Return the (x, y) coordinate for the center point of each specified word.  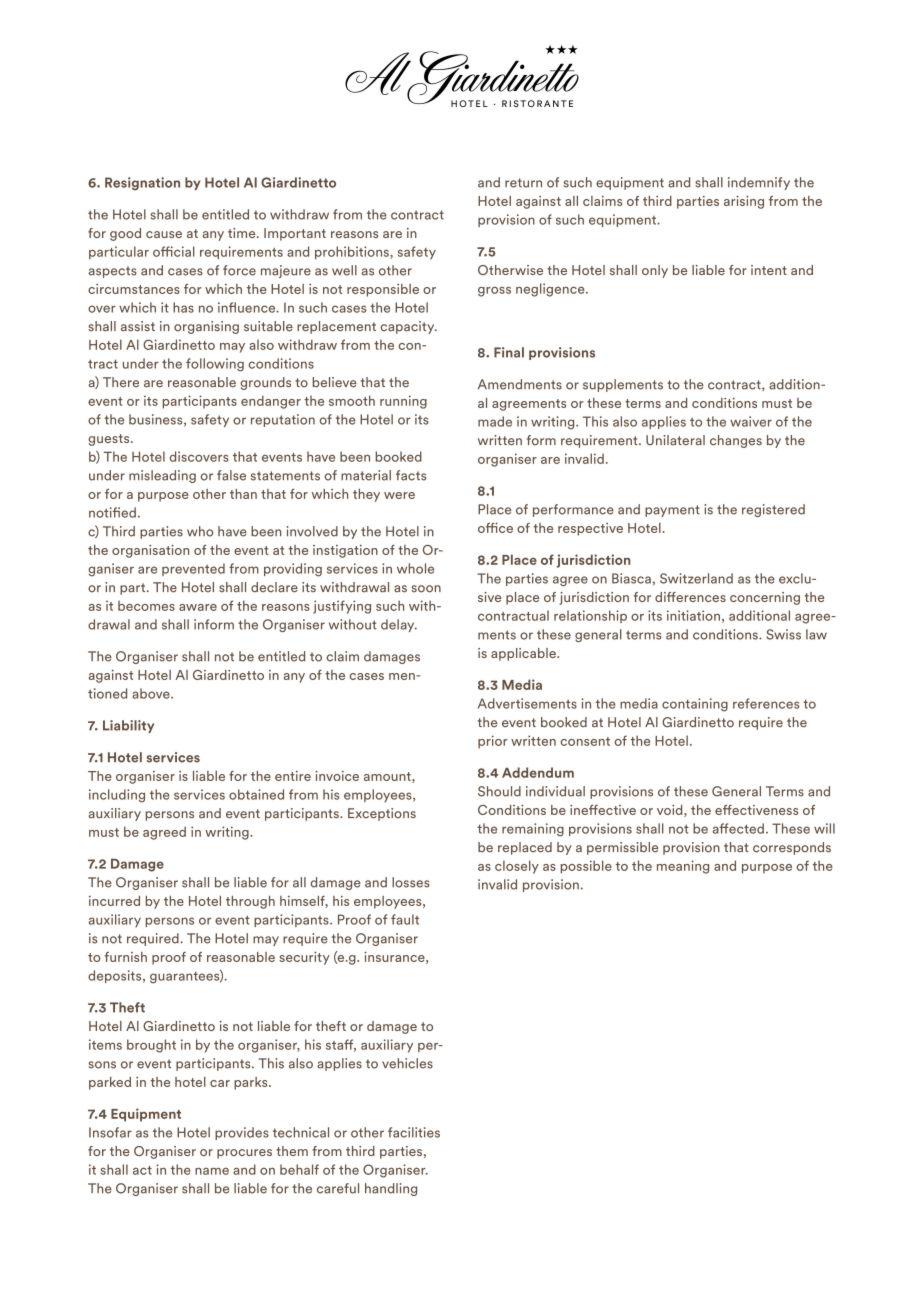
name (212, 1171)
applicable (524, 654)
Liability (128, 726)
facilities (414, 1132)
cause (164, 234)
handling (391, 1189)
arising (744, 202)
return (523, 183)
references (766, 703)
